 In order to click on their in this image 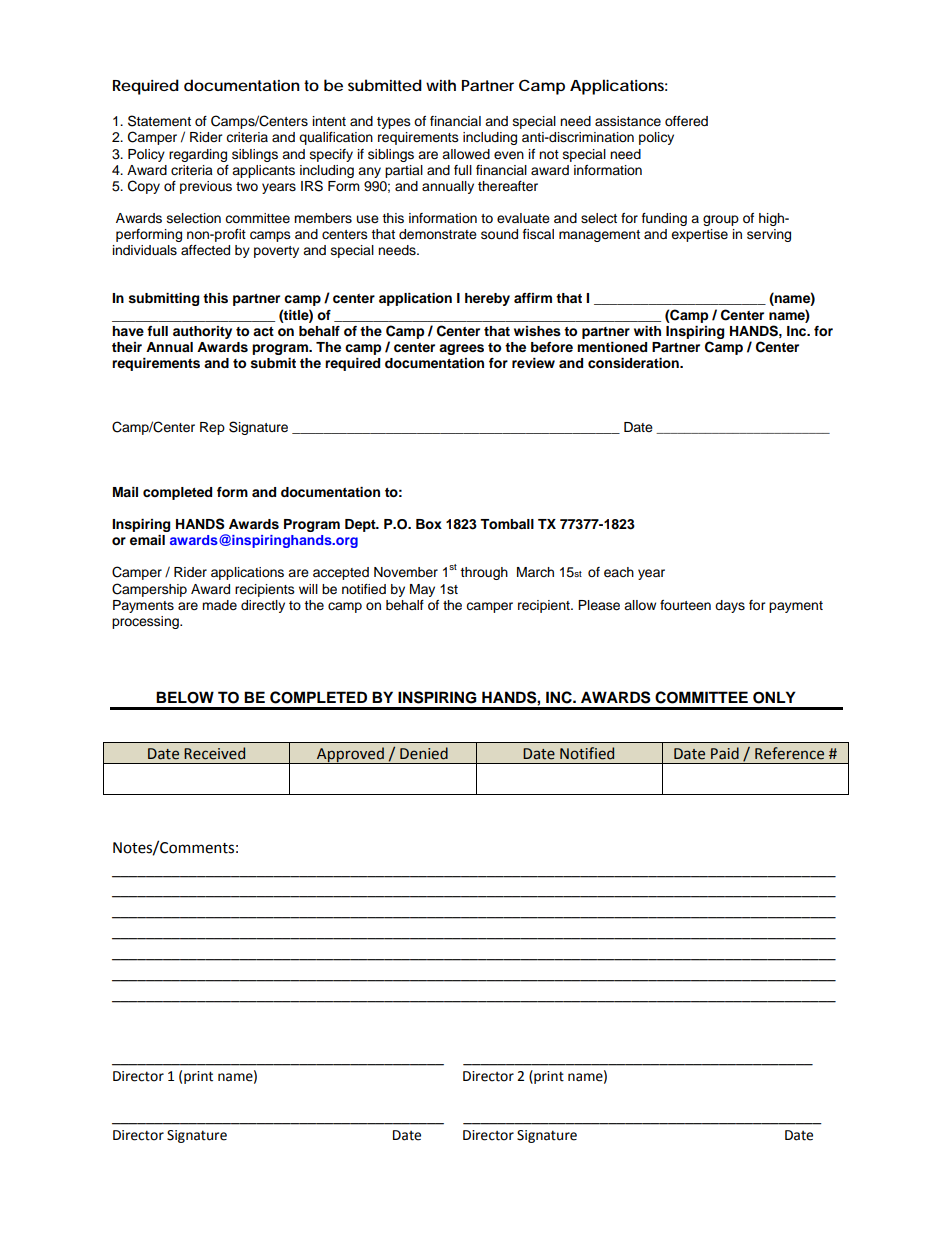, I will do `click(127, 347)`.
